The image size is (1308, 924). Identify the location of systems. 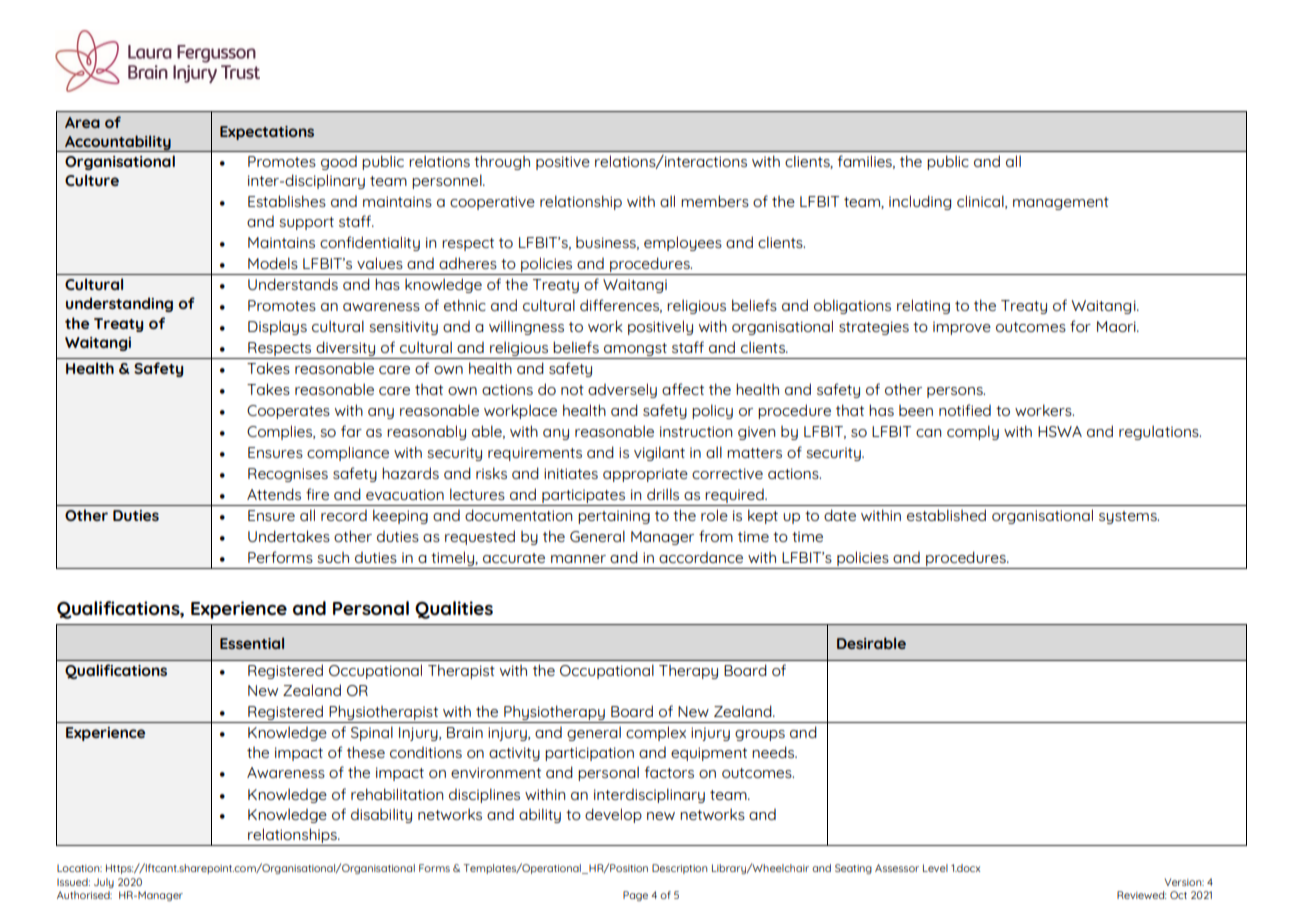
(1129, 517).
